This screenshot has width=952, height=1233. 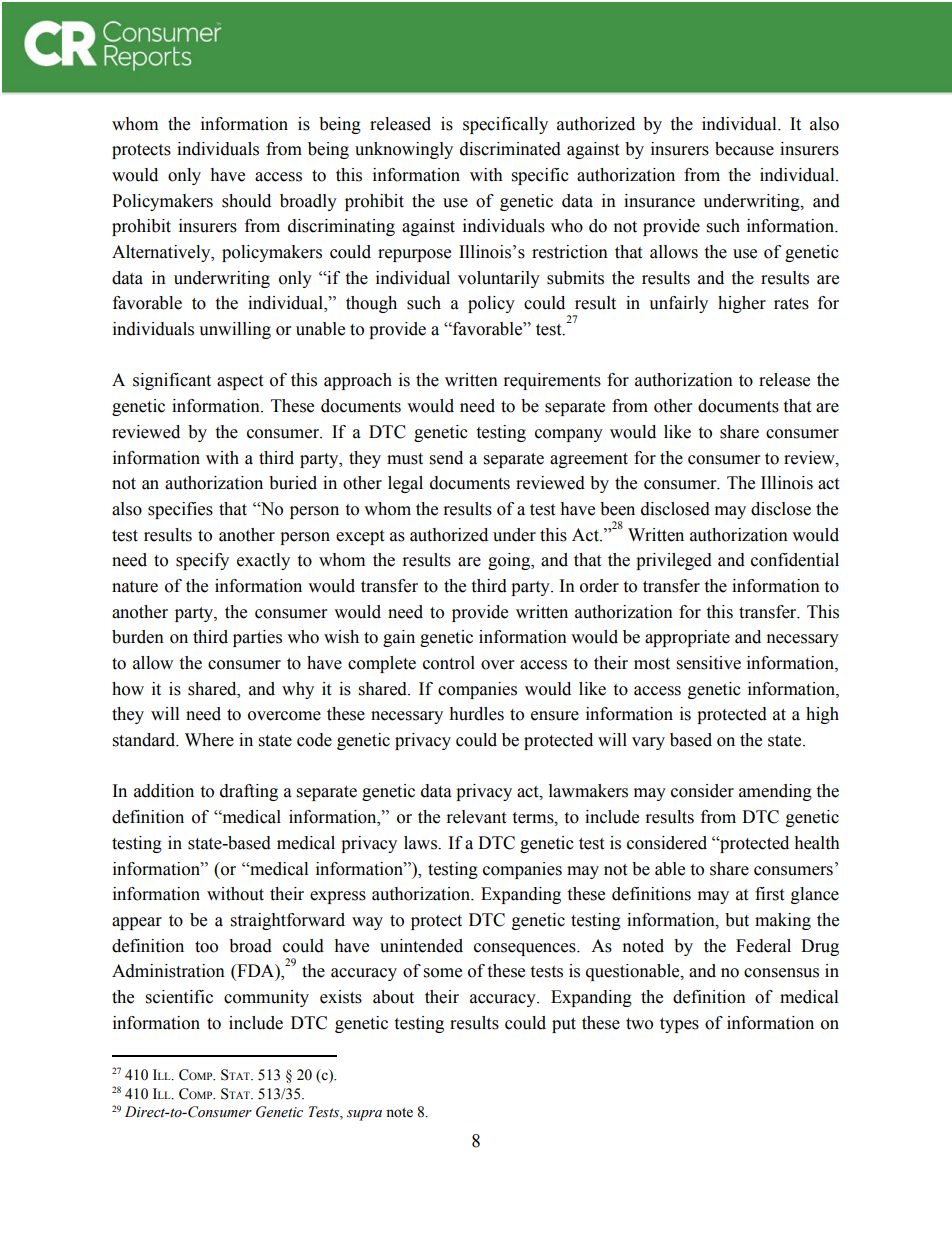 What do you see at coordinates (179, 997) in the screenshot?
I see `scientific` at bounding box center [179, 997].
